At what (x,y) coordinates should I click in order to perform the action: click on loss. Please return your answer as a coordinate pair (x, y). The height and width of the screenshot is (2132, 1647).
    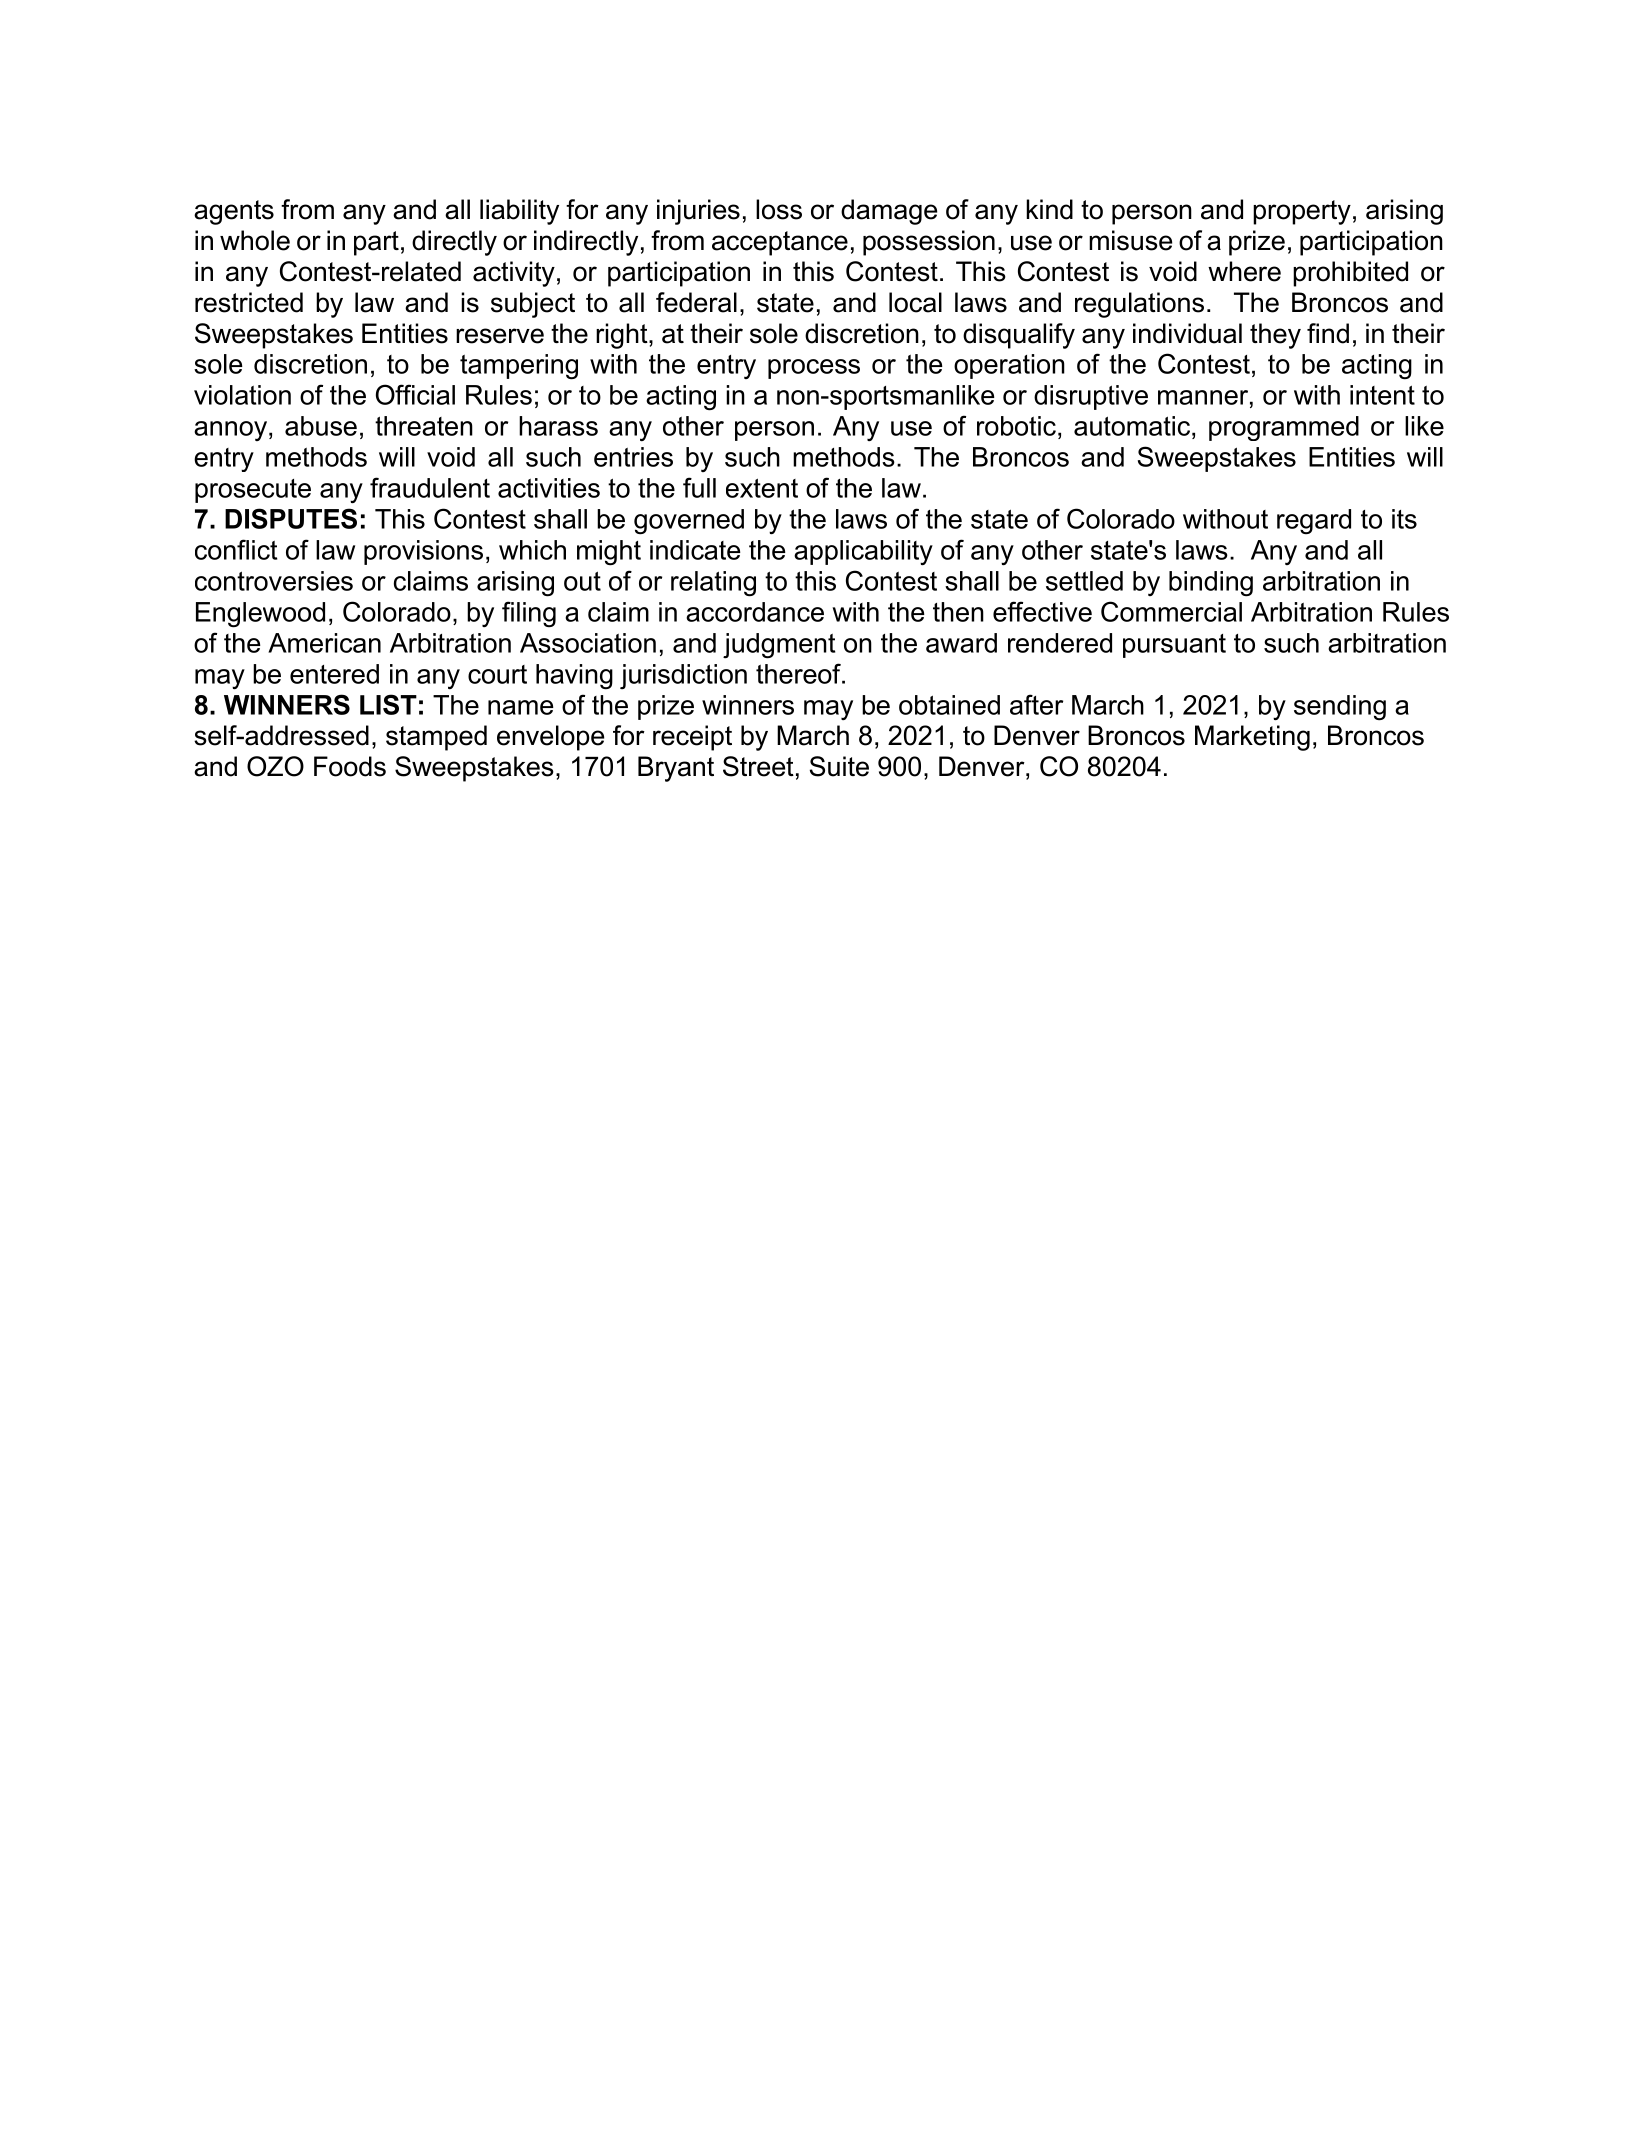
    Looking at the image, I should click on (779, 209).
